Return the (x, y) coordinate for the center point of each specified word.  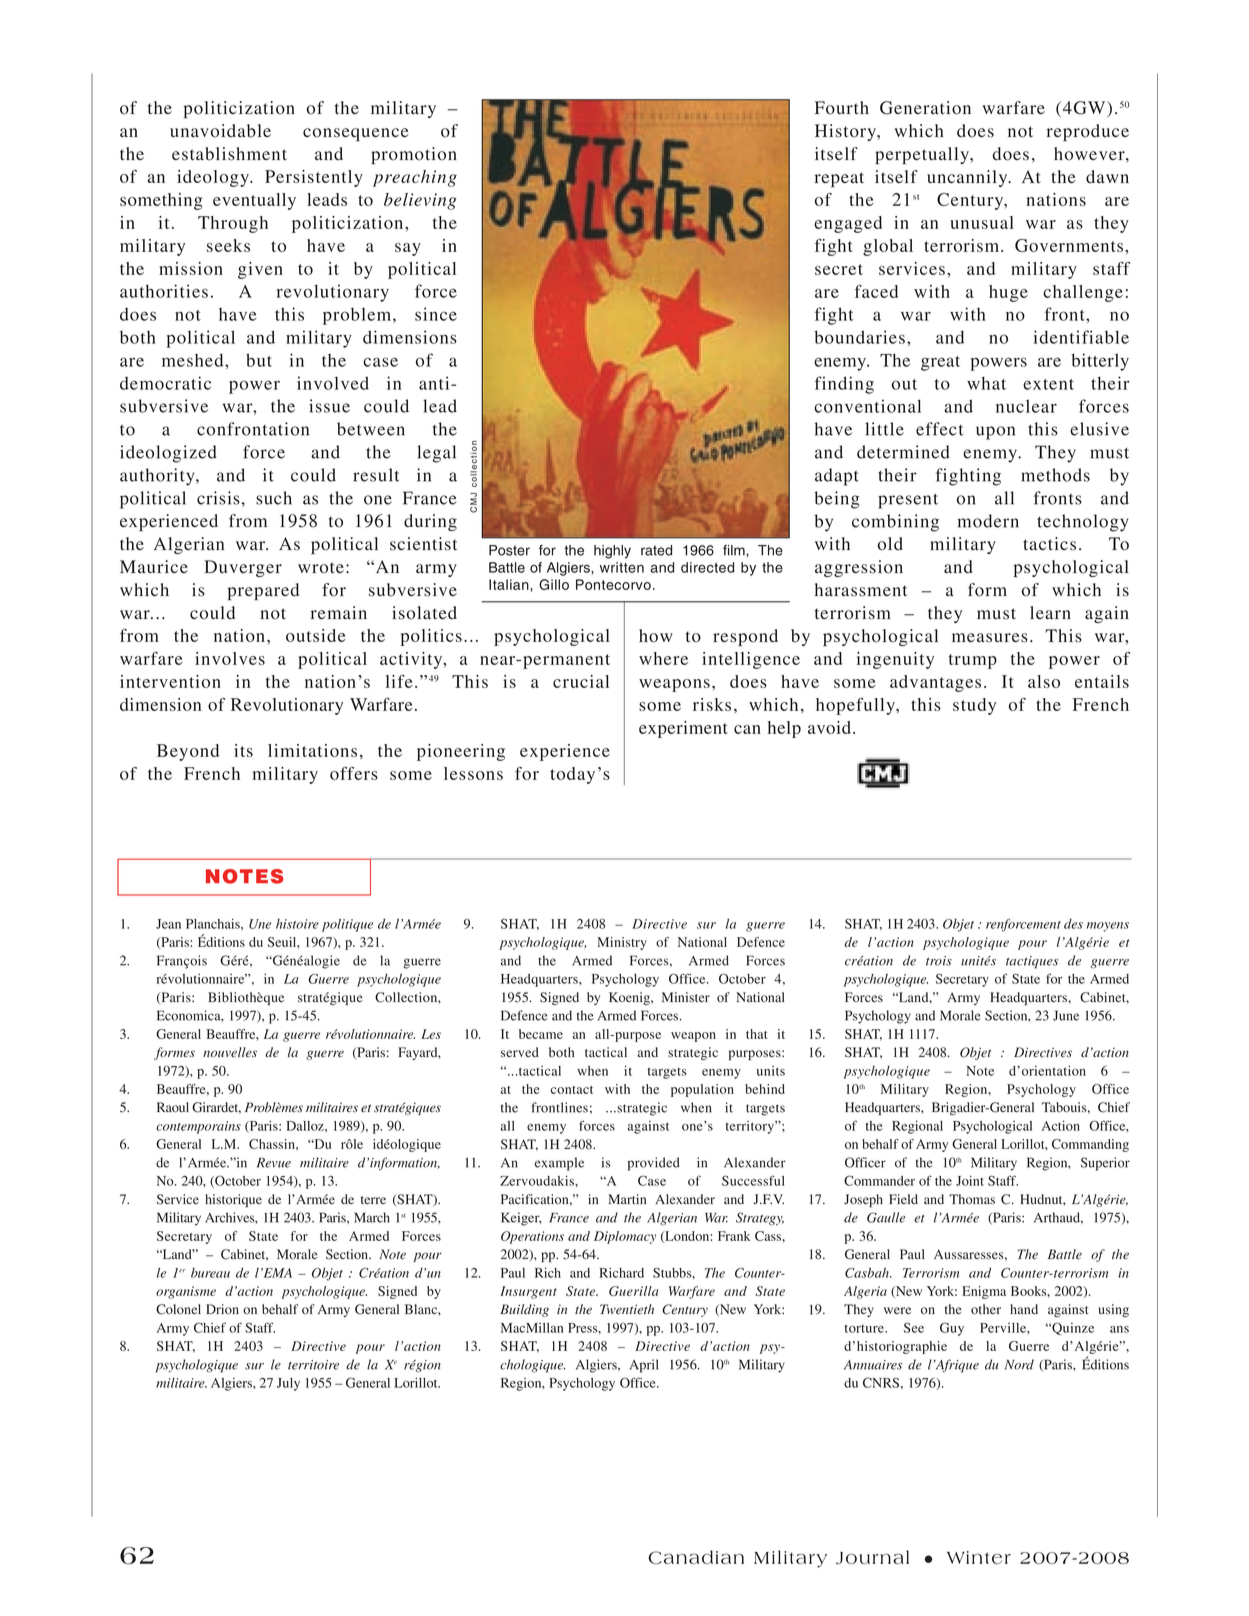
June (1066, 1015)
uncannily (968, 178)
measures (990, 638)
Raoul (173, 1107)
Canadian (696, 1557)
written (622, 567)
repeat (839, 179)
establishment (229, 154)
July (288, 1384)
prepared (263, 591)
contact (572, 1090)
